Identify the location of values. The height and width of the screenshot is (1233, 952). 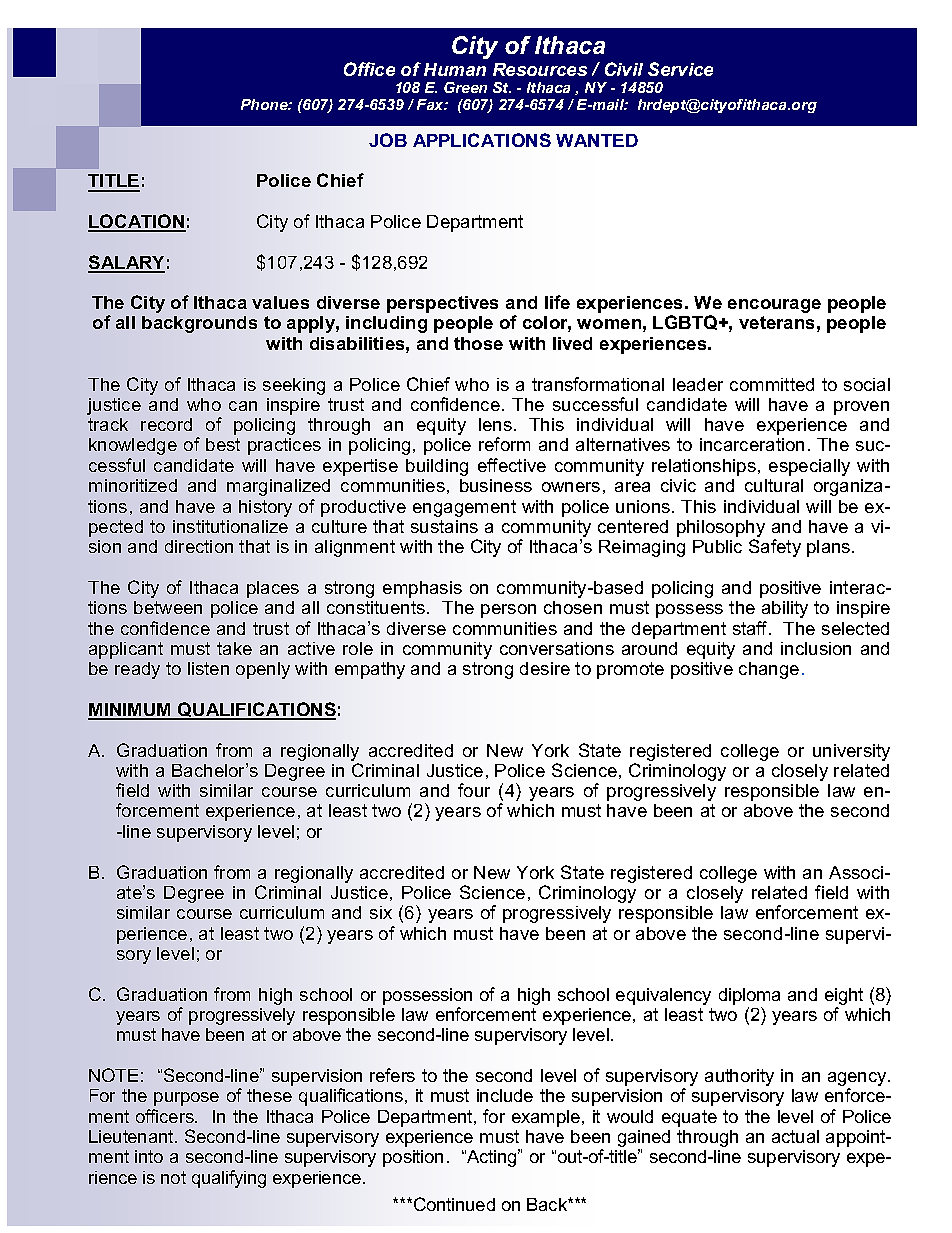
(280, 302).
